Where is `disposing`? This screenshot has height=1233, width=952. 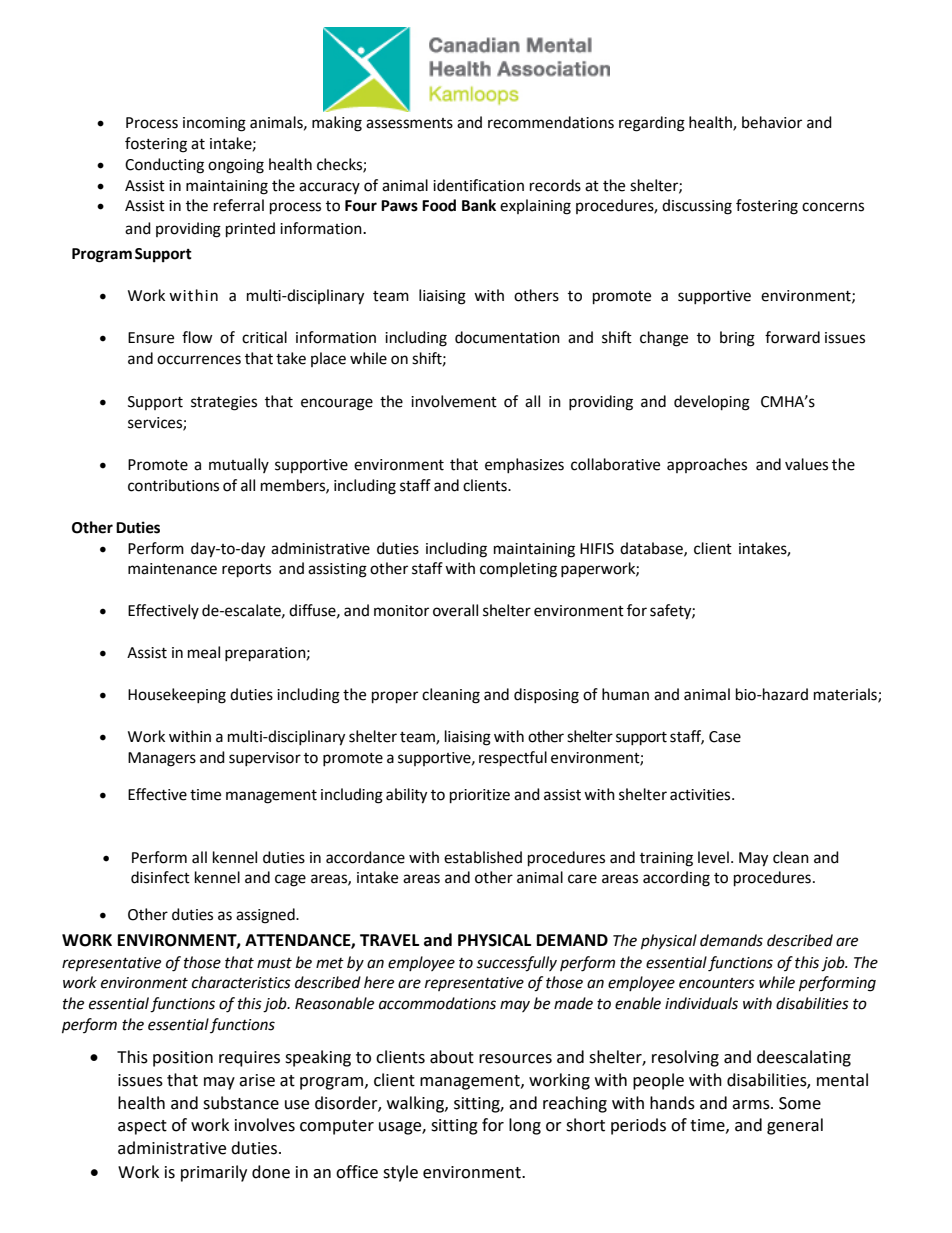
disposing is located at coordinates (546, 696).
